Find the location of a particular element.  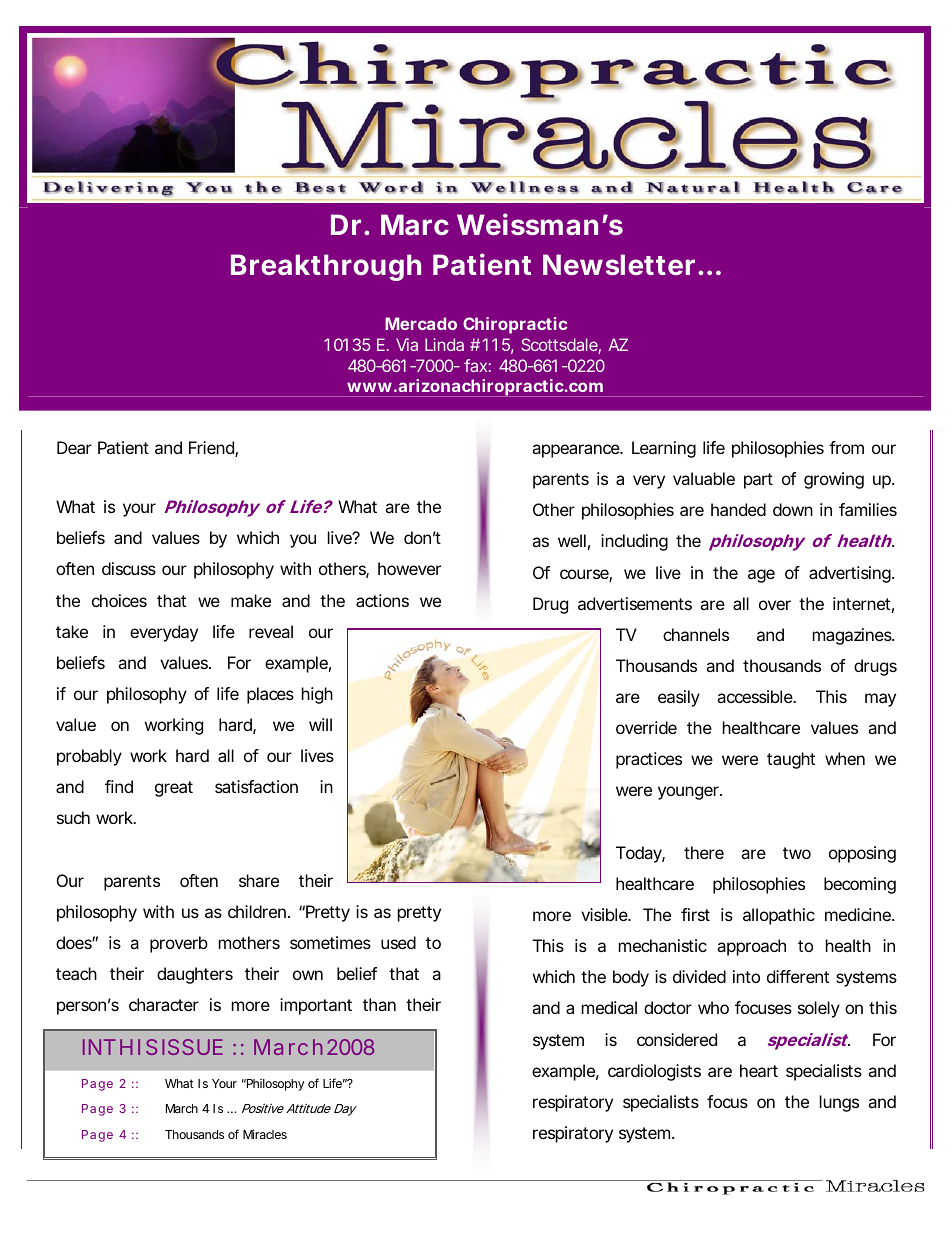

places is located at coordinates (270, 695).
